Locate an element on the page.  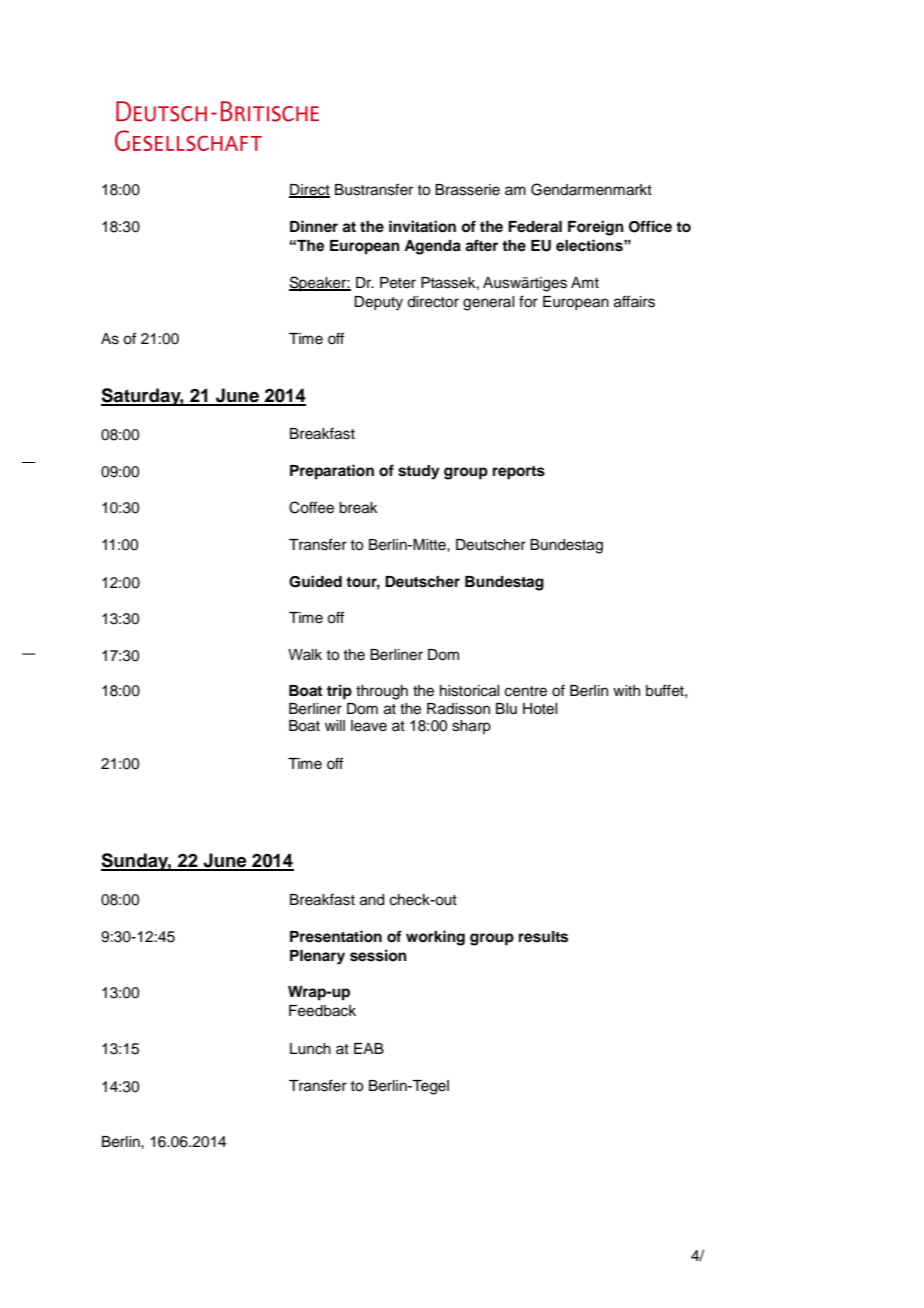
after is located at coordinates (481, 245).
